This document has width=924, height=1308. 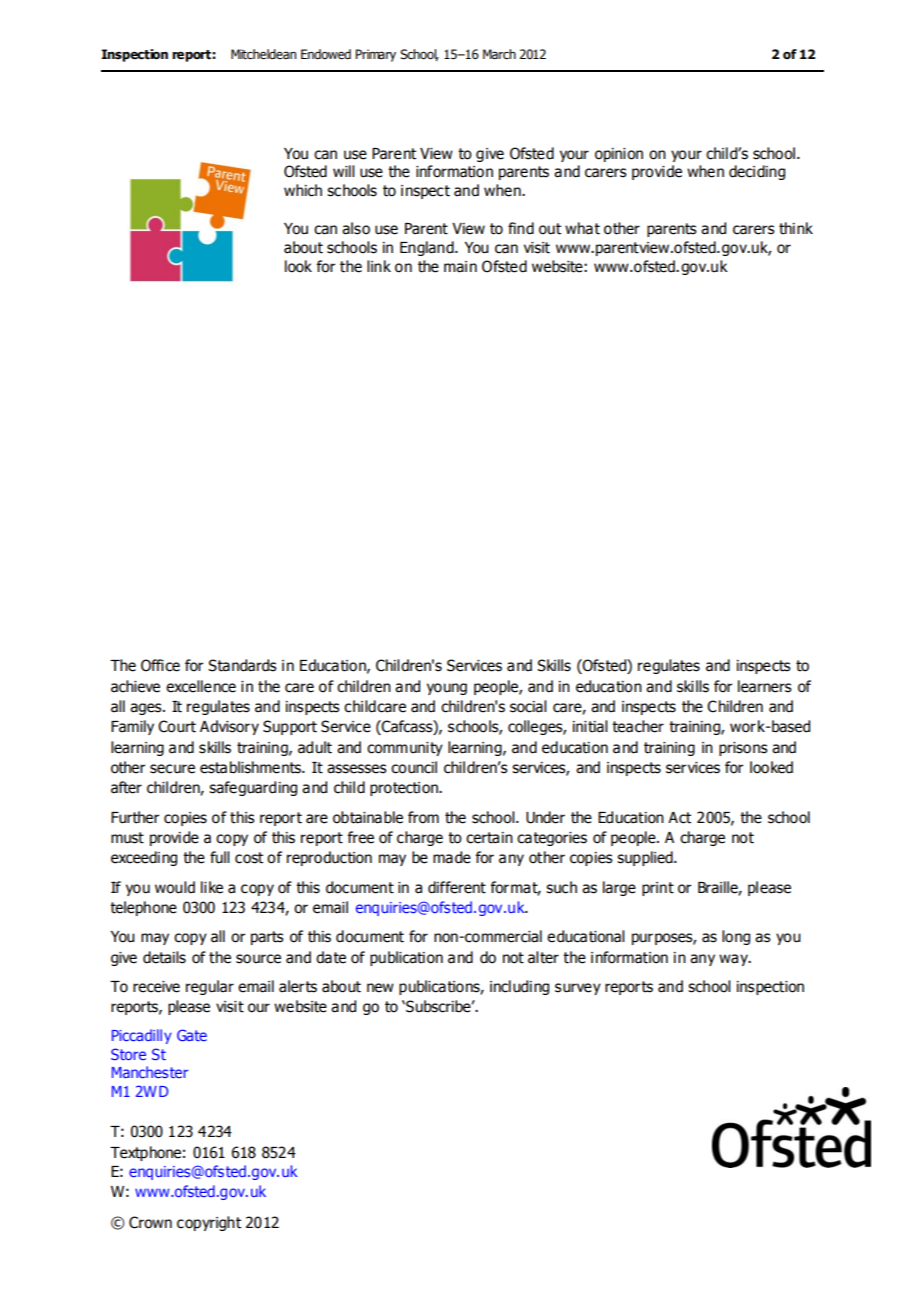 What do you see at coordinates (765, 686) in the document?
I see `learners` at bounding box center [765, 686].
